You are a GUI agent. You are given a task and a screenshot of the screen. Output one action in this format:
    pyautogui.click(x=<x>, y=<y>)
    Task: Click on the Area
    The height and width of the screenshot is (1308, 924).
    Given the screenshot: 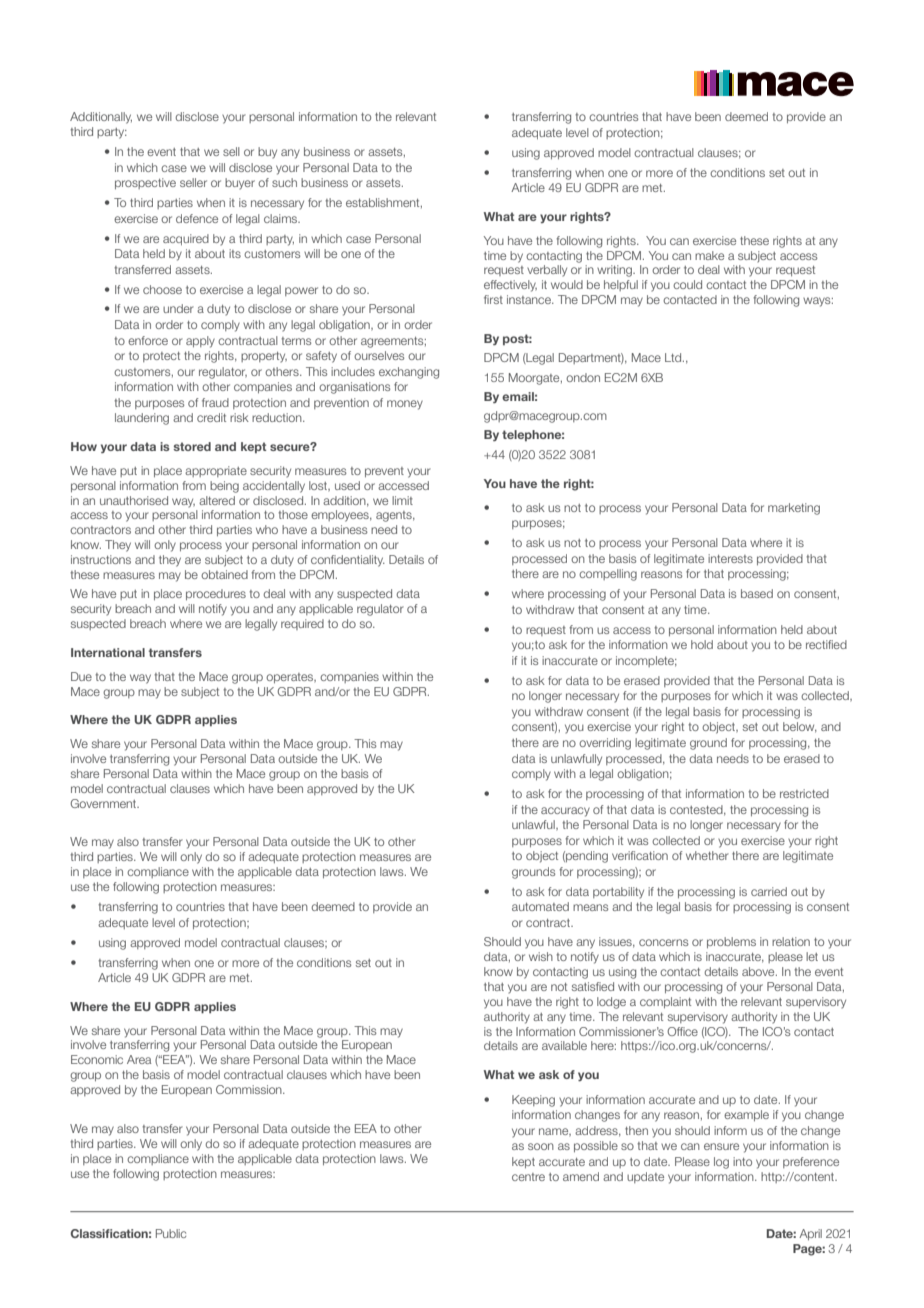 What is the action you would take?
    pyautogui.click(x=139, y=1059)
